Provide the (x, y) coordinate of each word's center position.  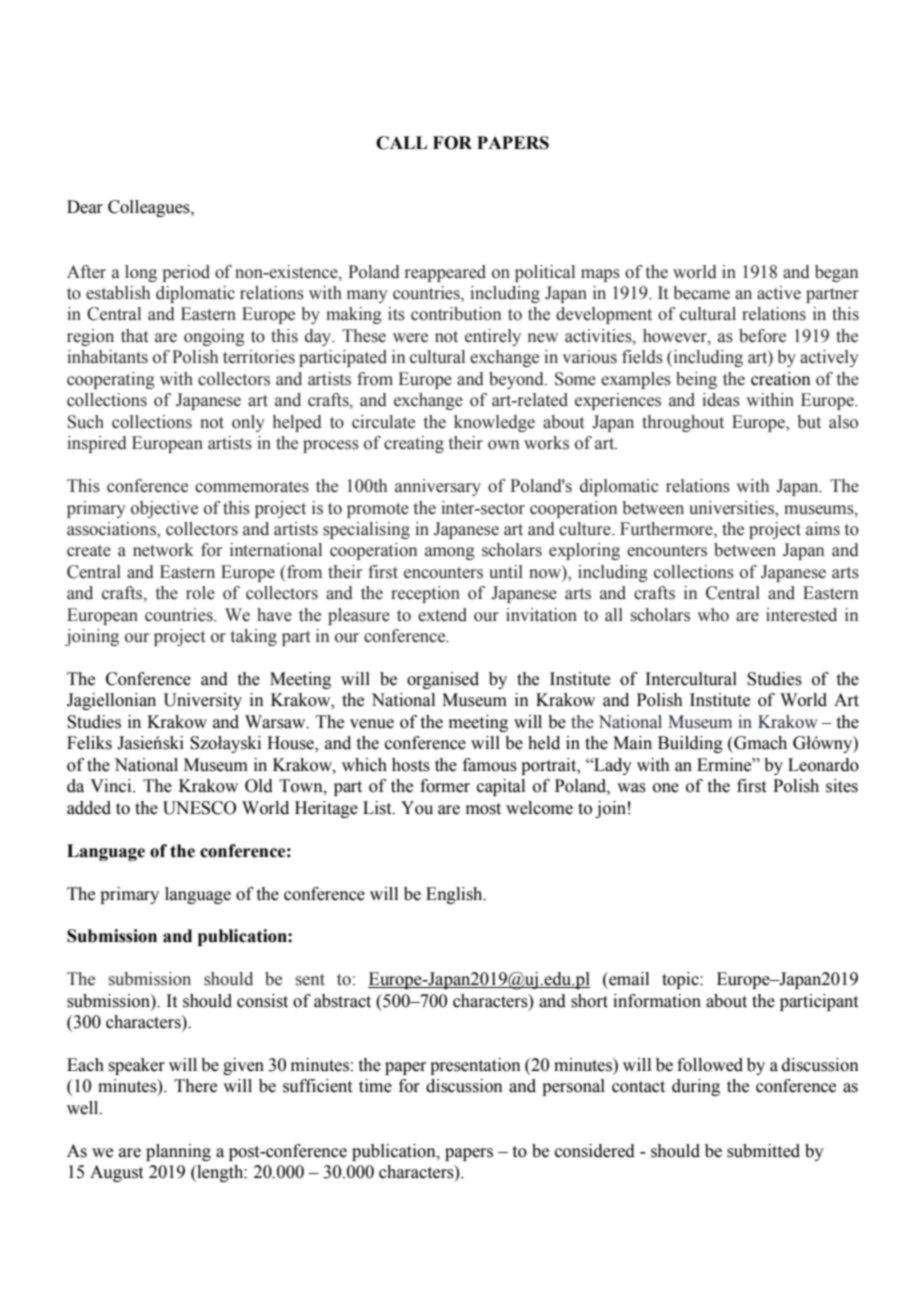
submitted (763, 1151)
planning (178, 1152)
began (836, 273)
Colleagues (150, 208)
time (375, 1086)
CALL (401, 143)
